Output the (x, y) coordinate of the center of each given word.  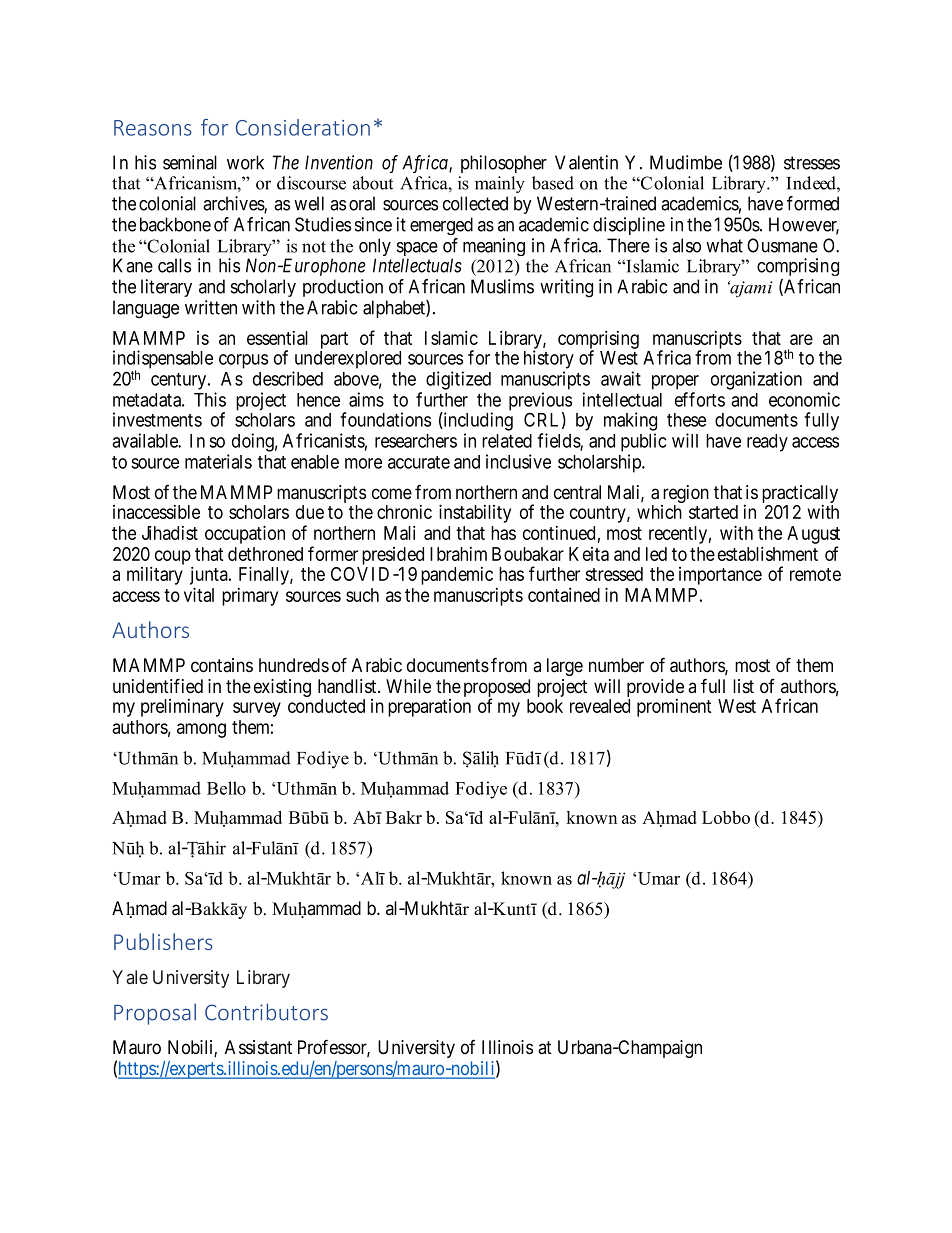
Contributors (266, 1012)
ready (767, 443)
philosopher (504, 164)
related (507, 441)
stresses (812, 163)
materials (218, 461)
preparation (429, 708)
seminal (190, 162)
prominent (674, 708)
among (201, 730)
